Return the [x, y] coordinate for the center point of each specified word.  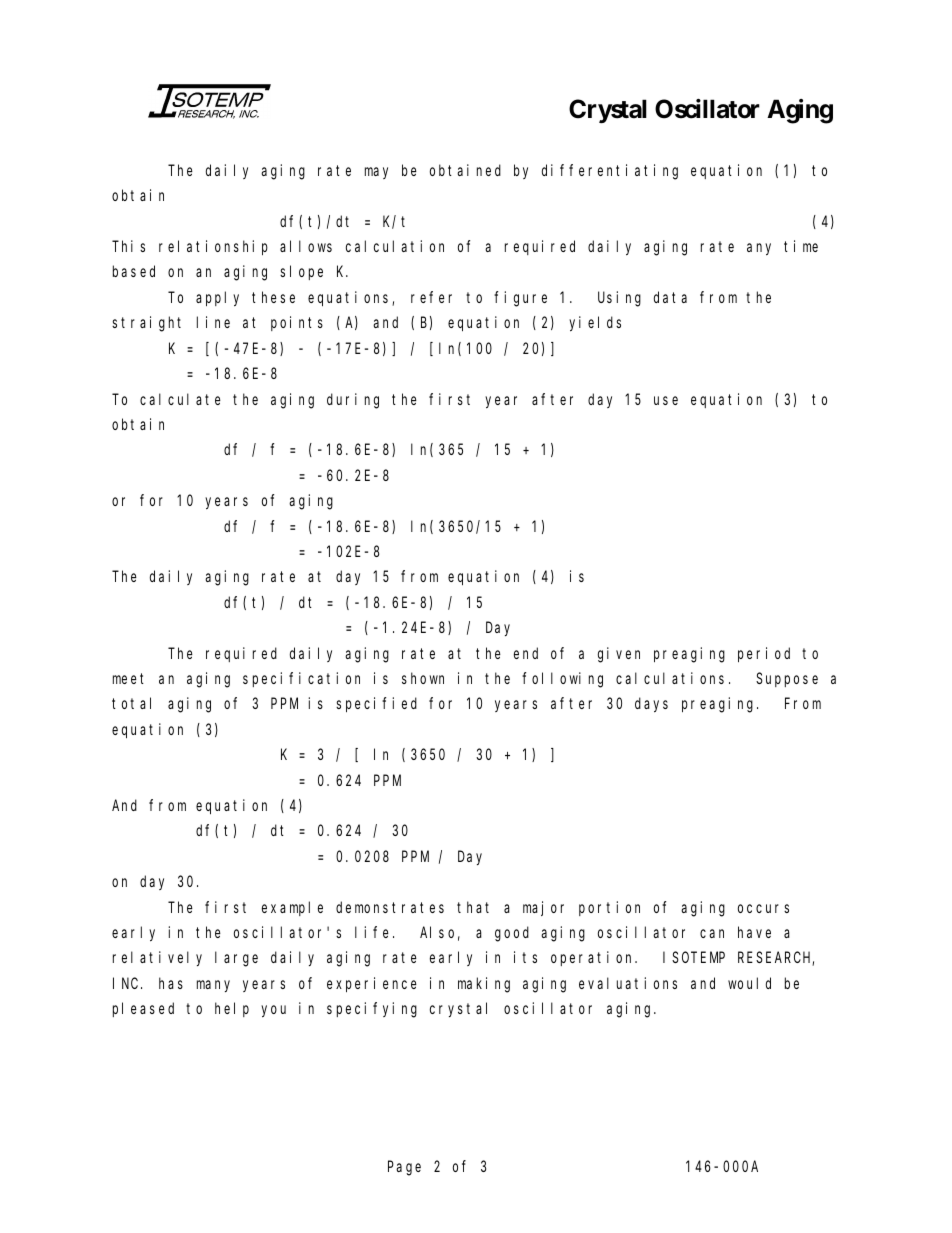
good [512, 934]
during [353, 401]
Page [404, 1168]
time [801, 246]
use [666, 400]
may [376, 173]
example [292, 908]
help [232, 1009]
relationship [213, 247]
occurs [763, 908]
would [749, 983]
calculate [180, 399]
